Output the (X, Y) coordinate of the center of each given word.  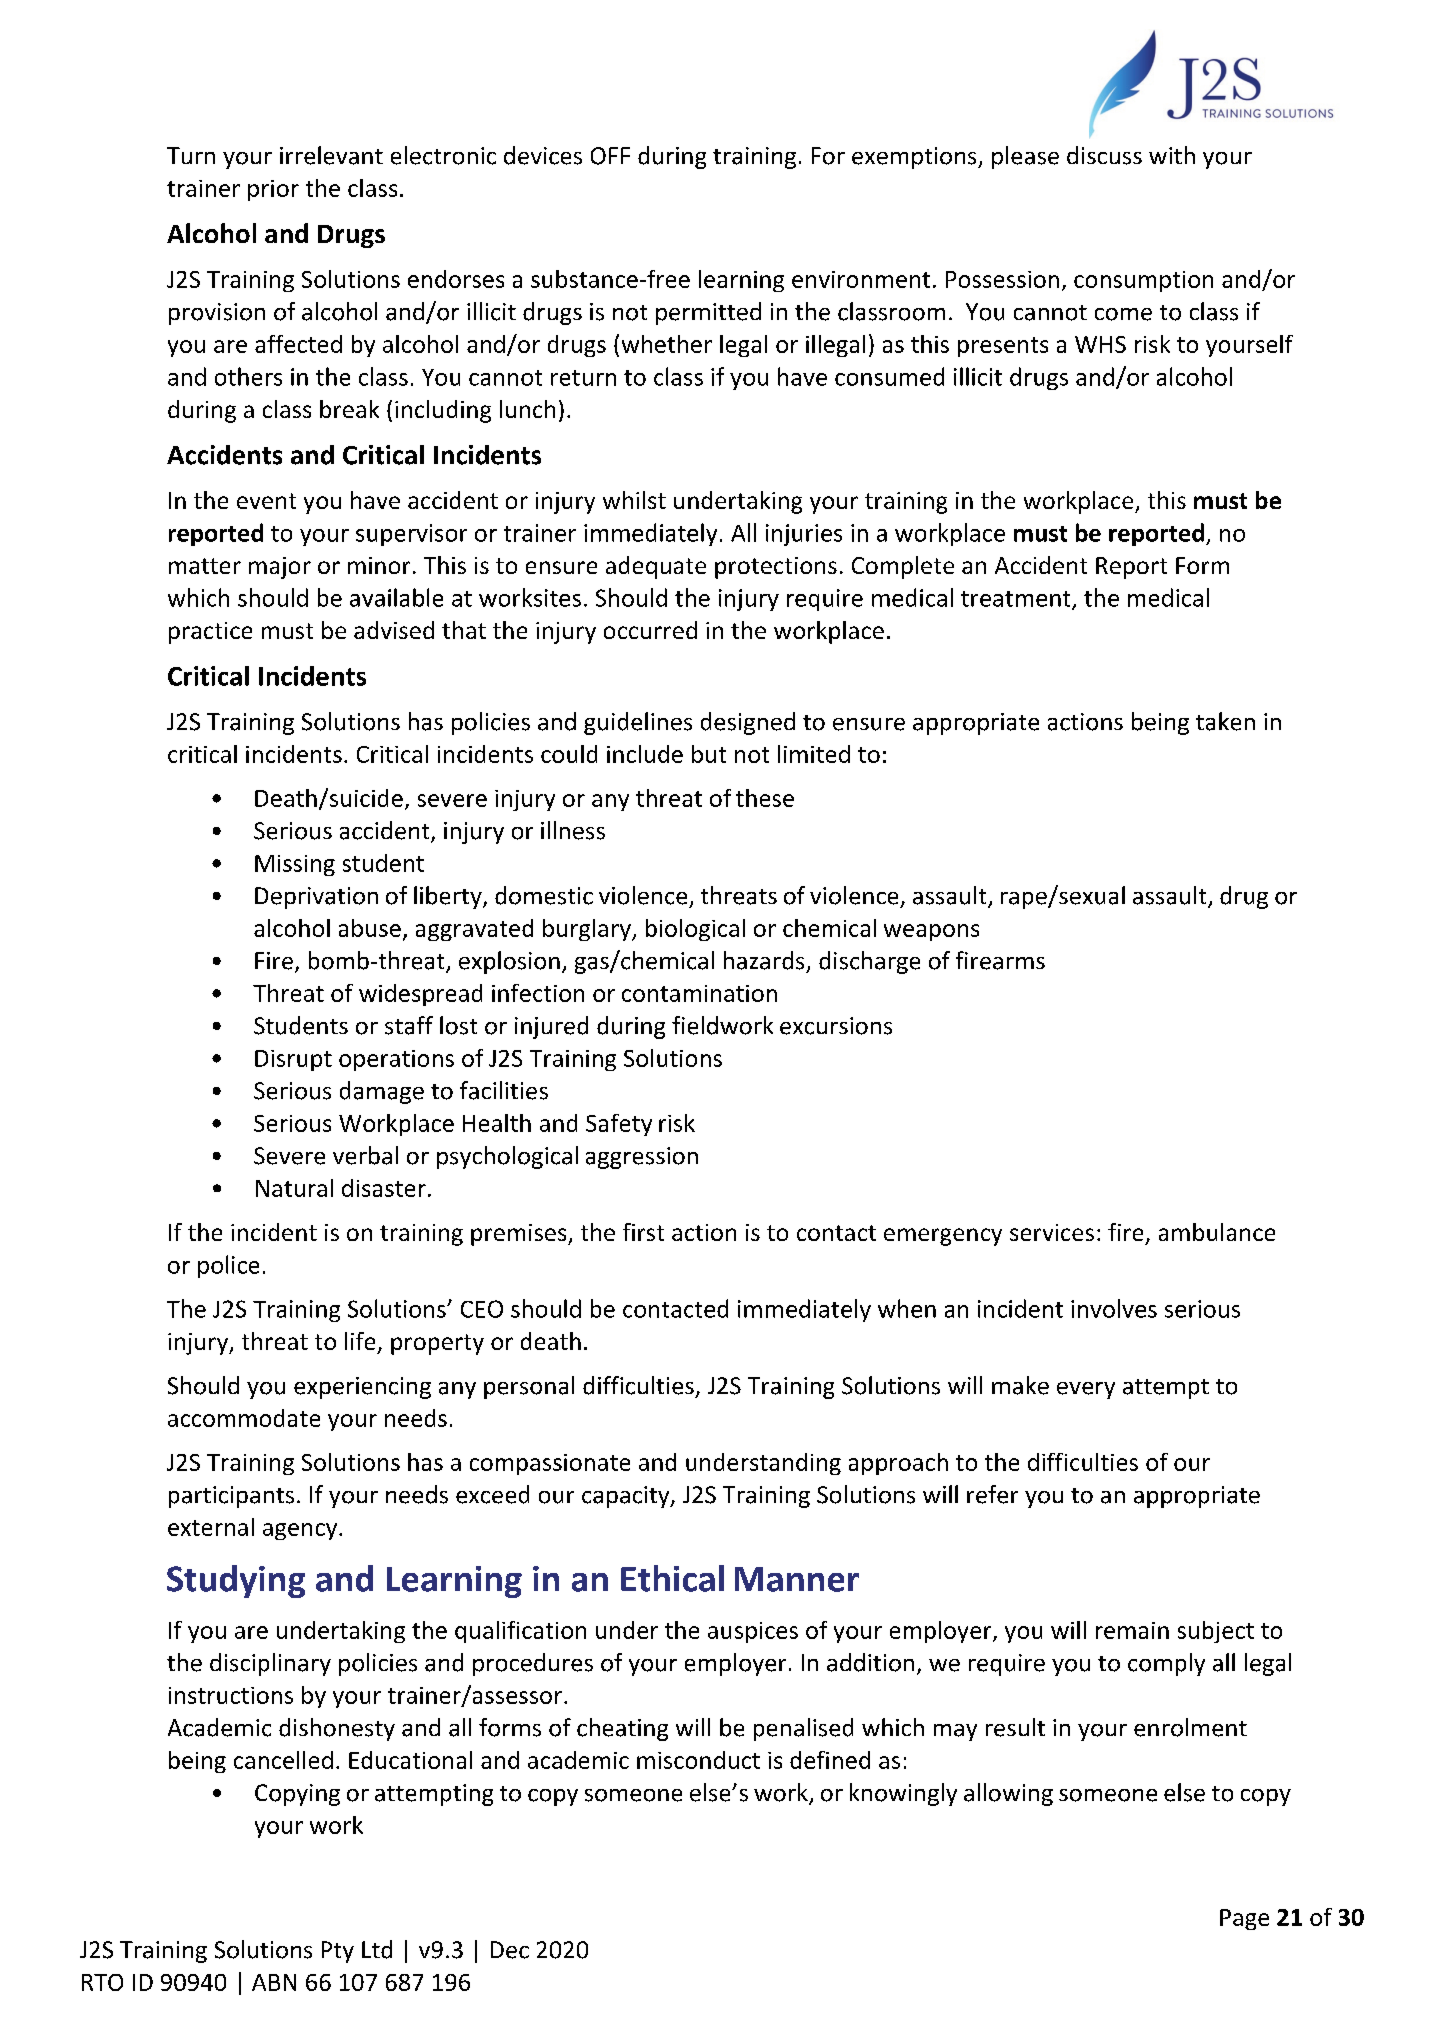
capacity (627, 1497)
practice (210, 633)
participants (231, 1497)
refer (992, 1494)
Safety (619, 1125)
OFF (610, 156)
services (1052, 1232)
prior (273, 190)
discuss (1104, 155)
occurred (650, 630)
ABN (274, 1982)
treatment (1017, 600)
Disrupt (293, 1060)
